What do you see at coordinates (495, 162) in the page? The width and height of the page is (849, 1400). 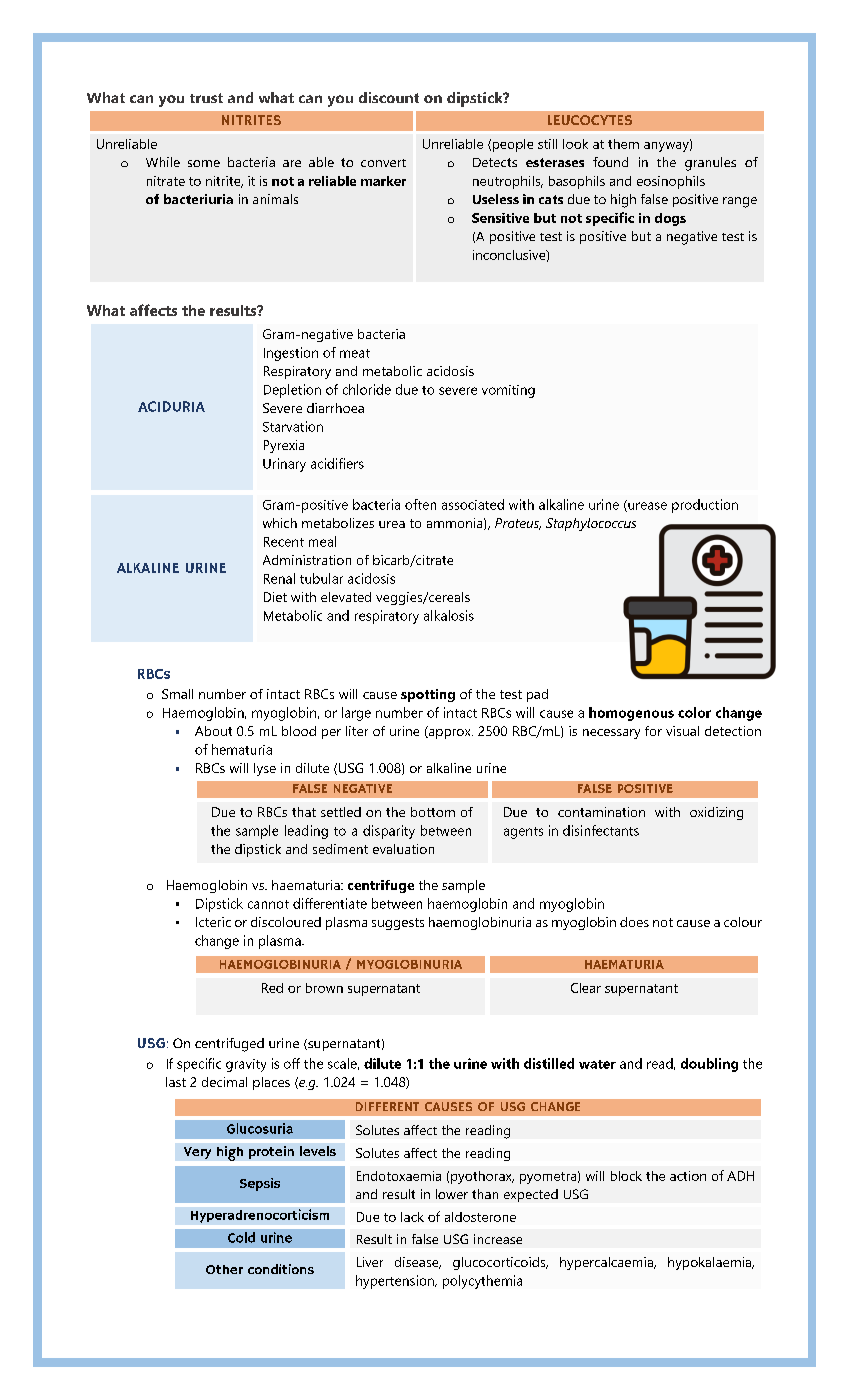 I see `Detects` at bounding box center [495, 162].
